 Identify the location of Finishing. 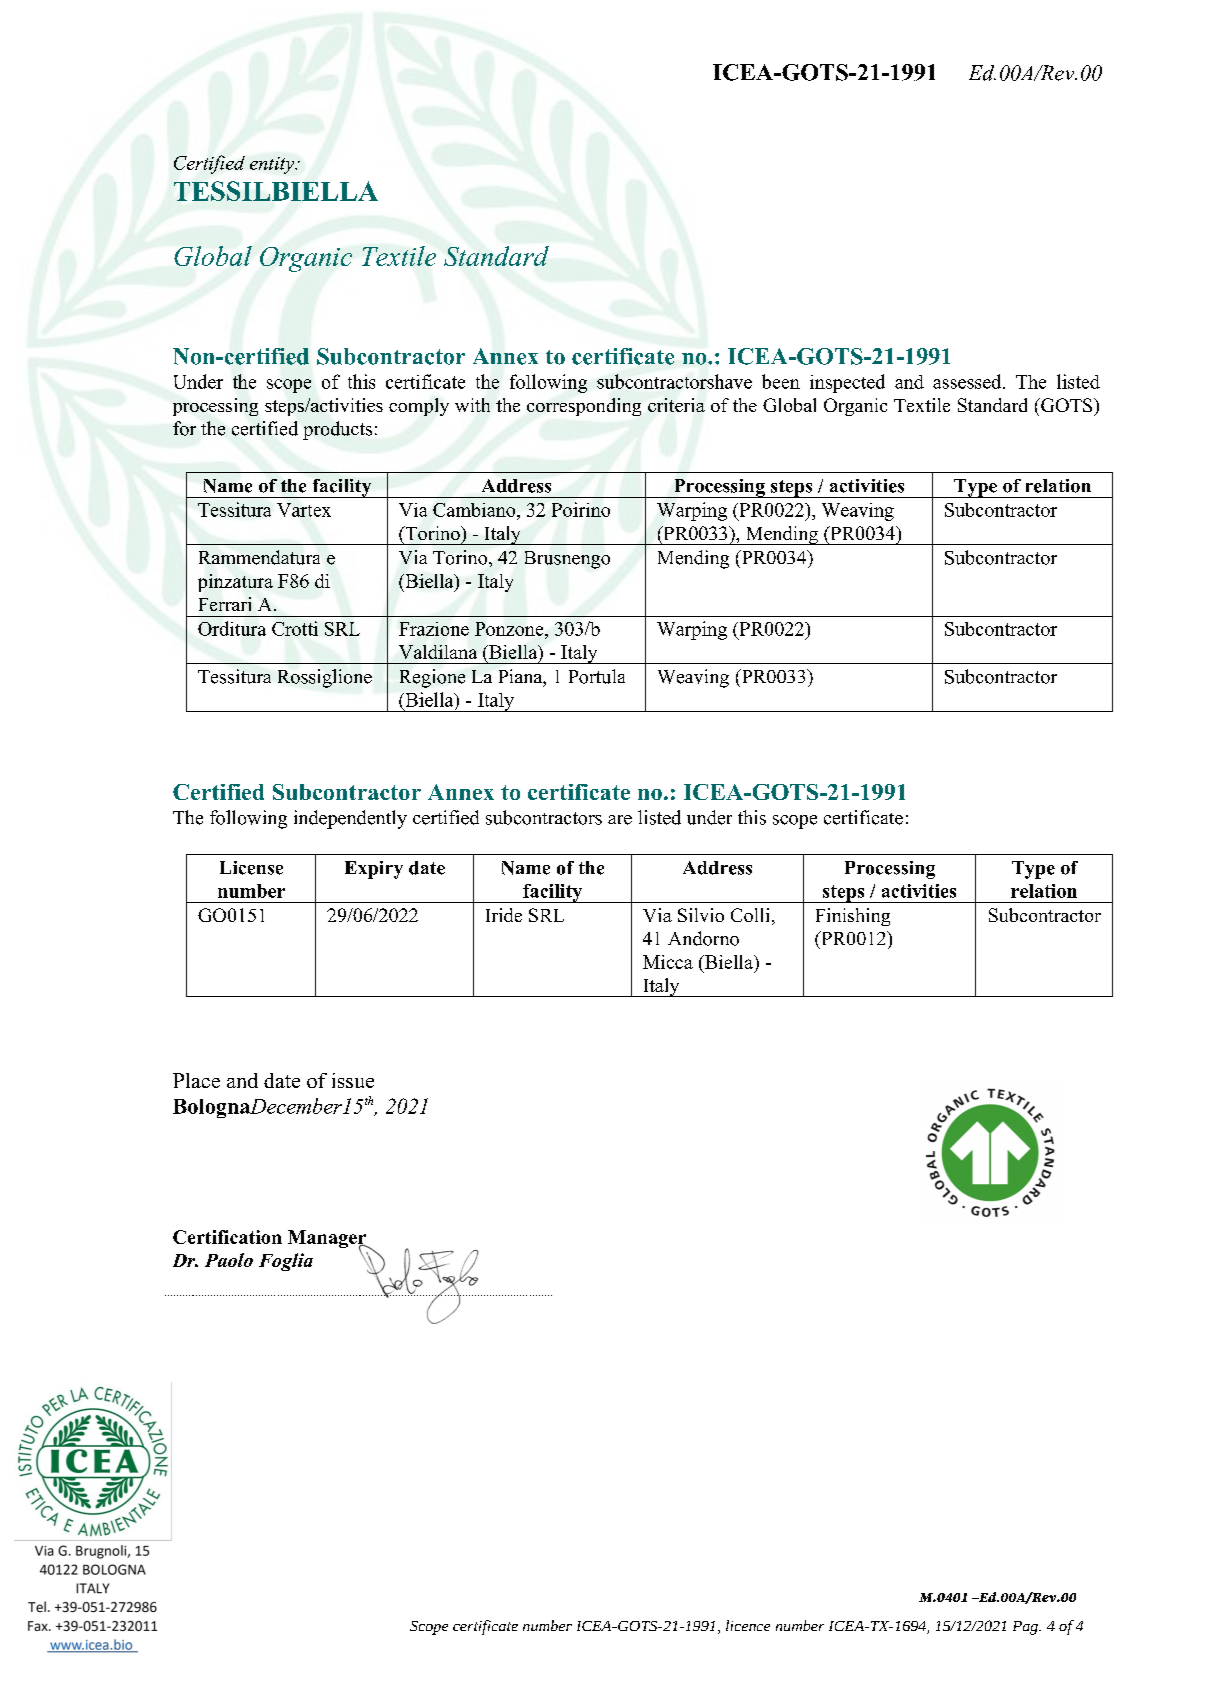
(853, 917).
